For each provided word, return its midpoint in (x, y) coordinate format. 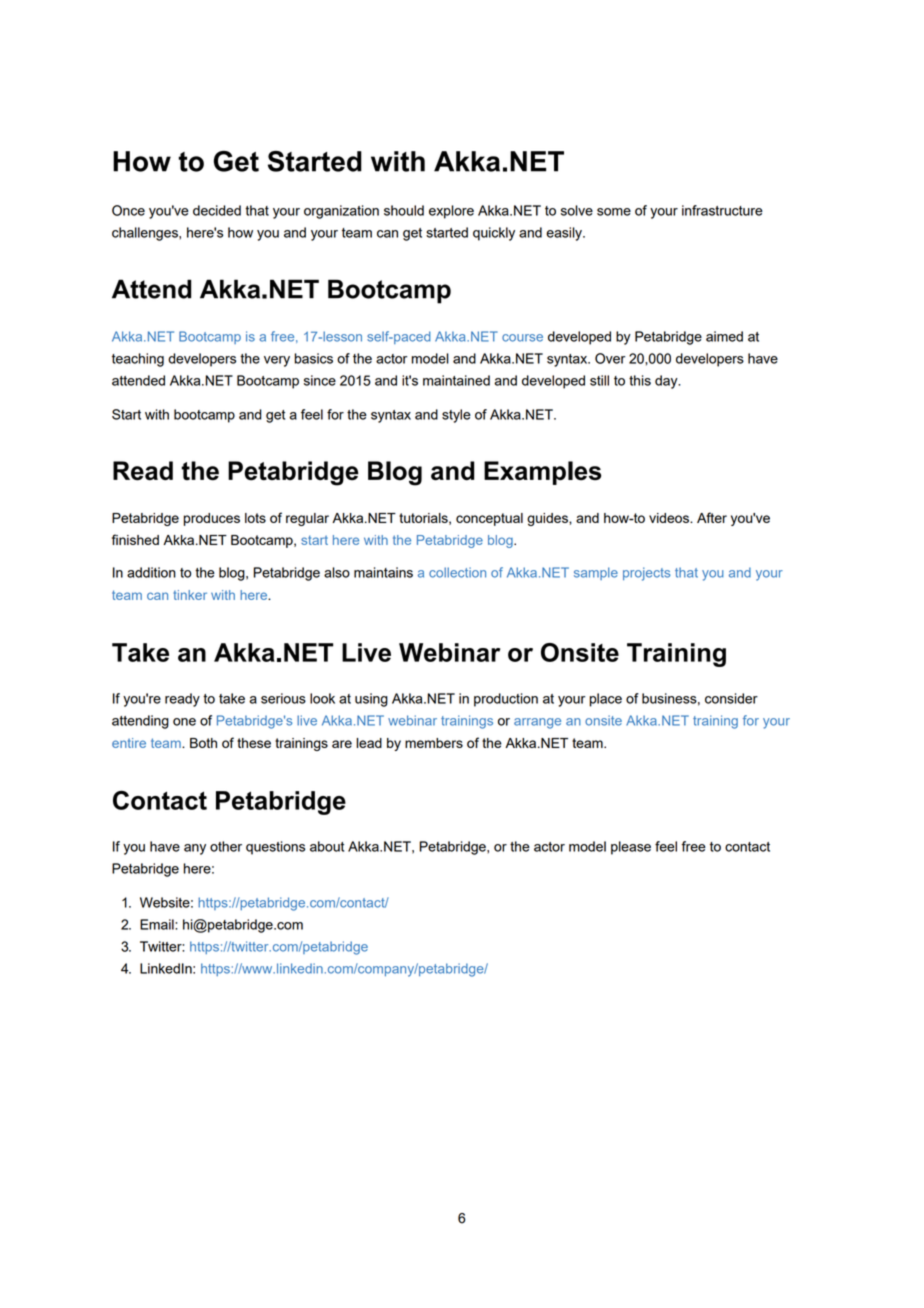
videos (670, 518)
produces (212, 519)
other (226, 846)
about (327, 846)
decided (217, 210)
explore (451, 212)
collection (457, 572)
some (614, 212)
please (631, 848)
